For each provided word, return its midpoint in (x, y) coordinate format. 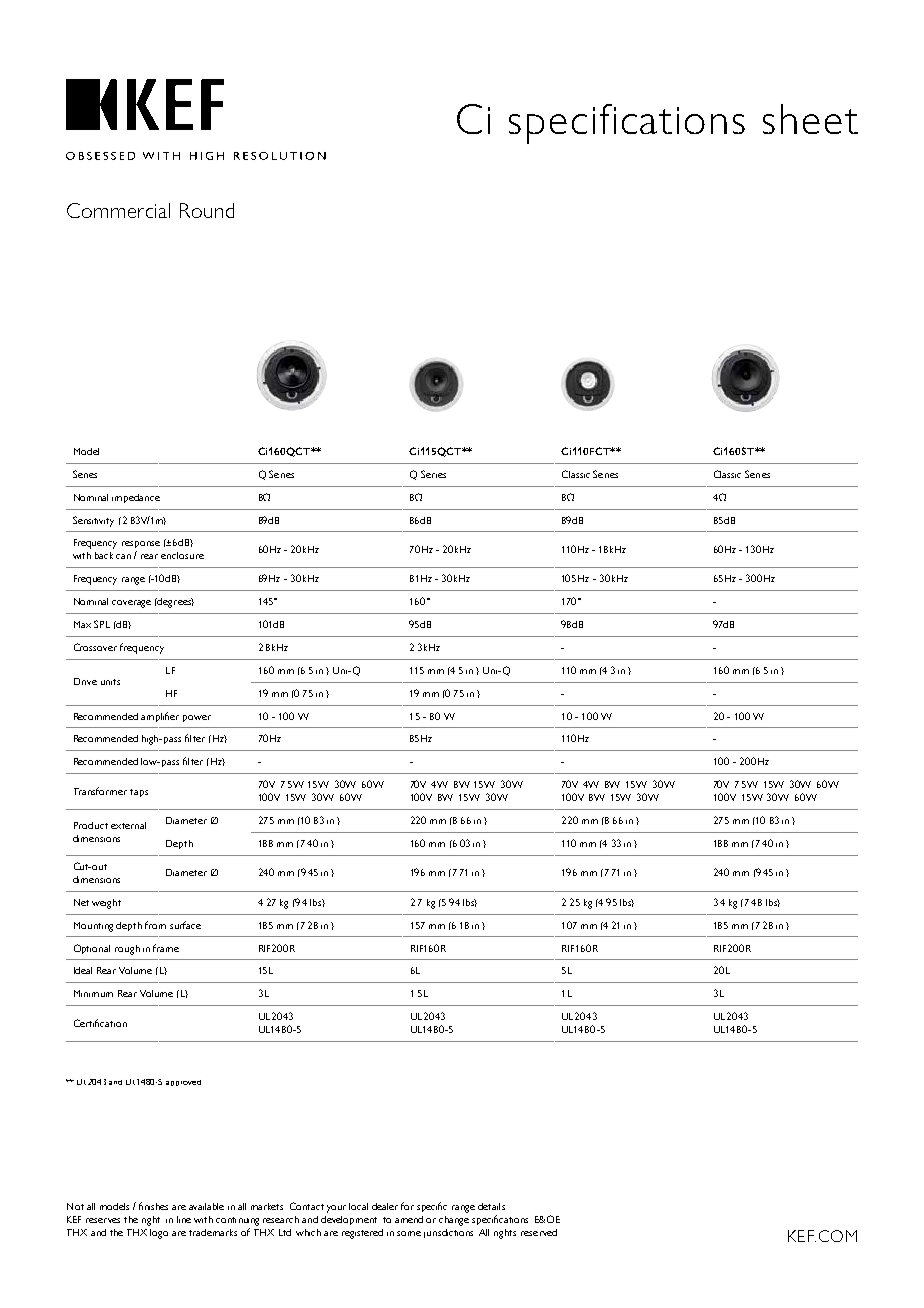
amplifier (160, 717)
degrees (175, 603)
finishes (153, 1206)
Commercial (118, 210)
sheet (810, 119)
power (197, 718)
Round (207, 210)
